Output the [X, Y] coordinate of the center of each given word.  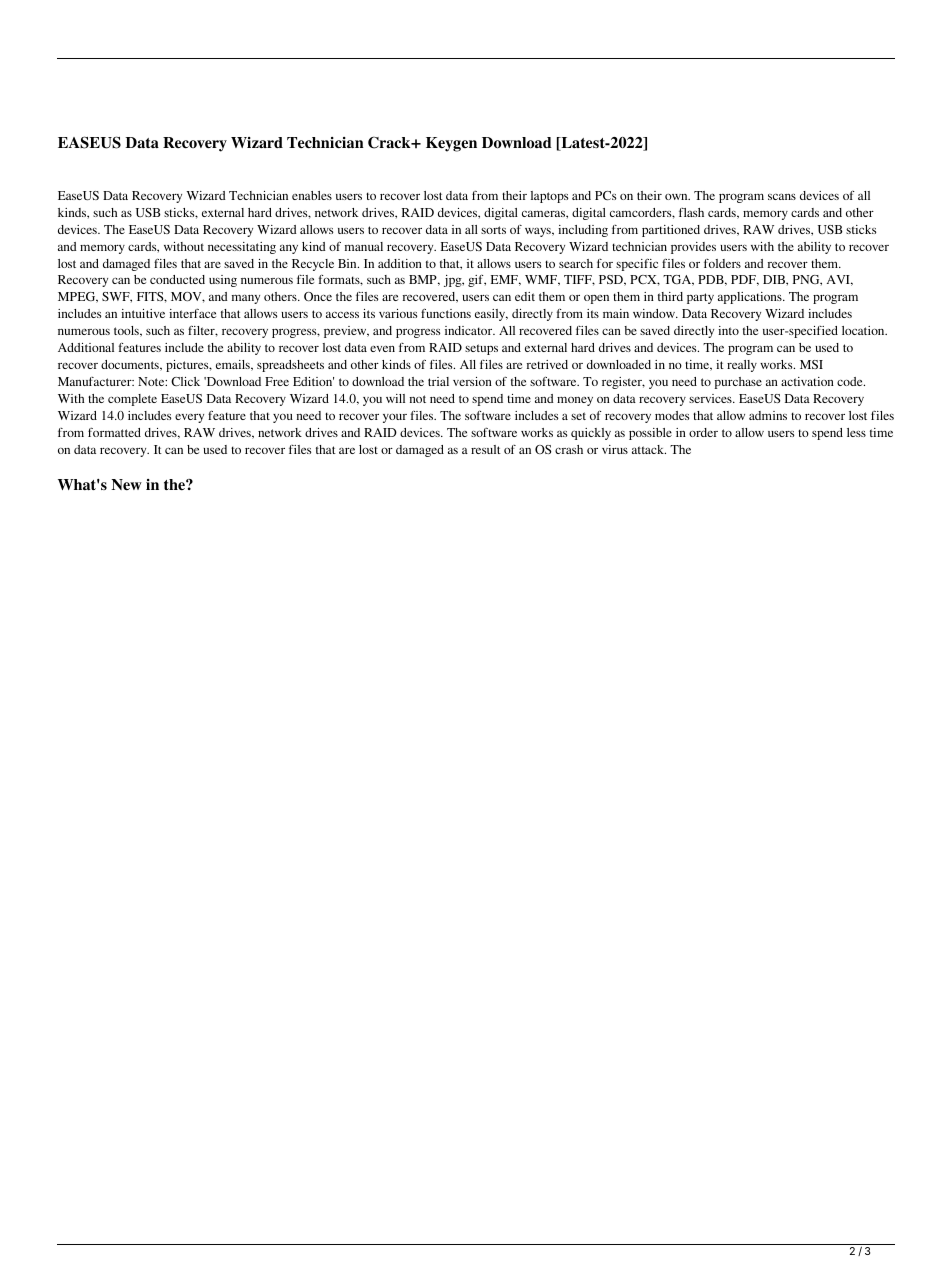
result [486, 449]
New [126, 484]
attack [649, 449]
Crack [390, 142]
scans [782, 196]
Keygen [451, 144]
